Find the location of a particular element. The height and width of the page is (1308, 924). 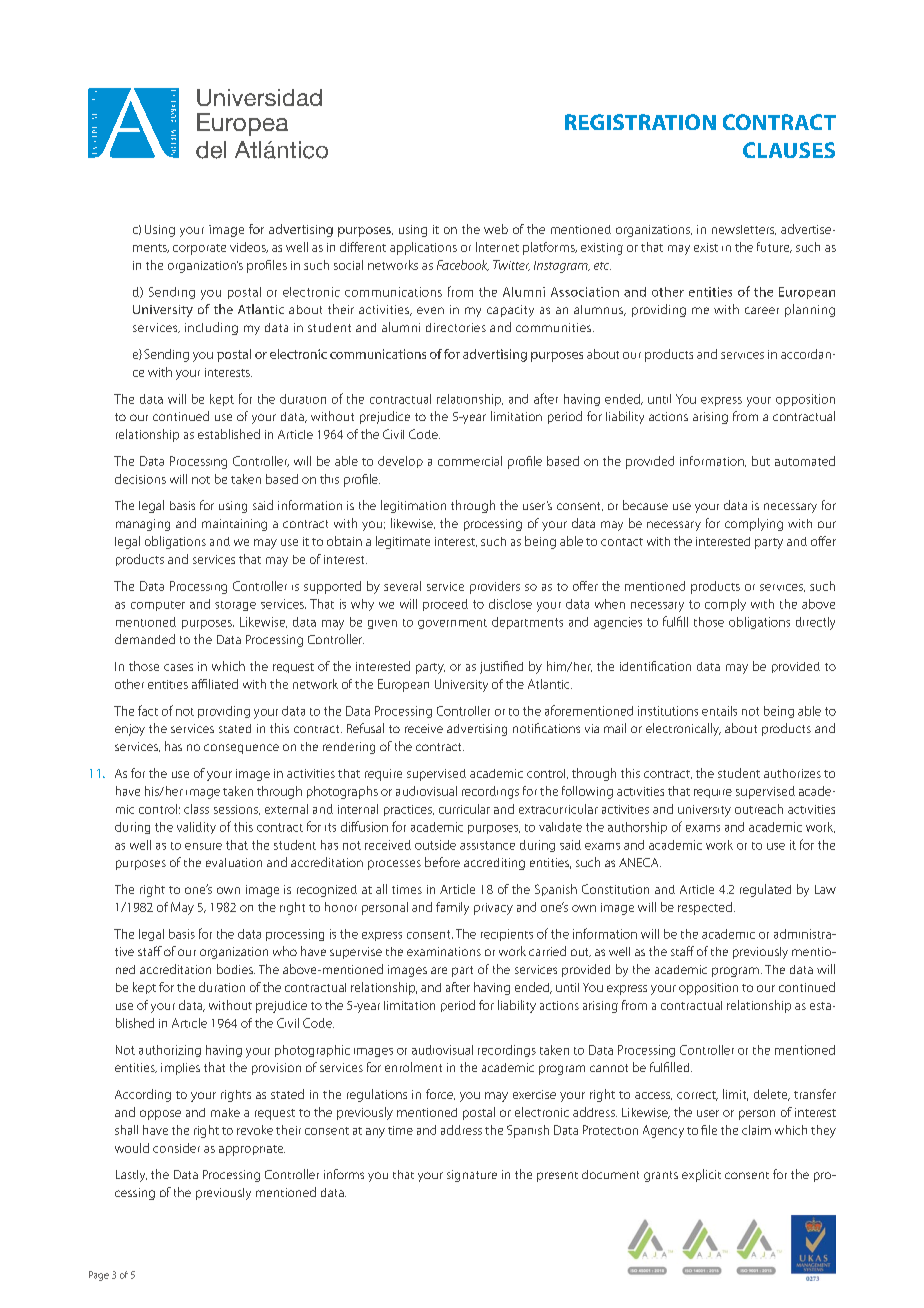

examinations is located at coordinates (444, 951).
